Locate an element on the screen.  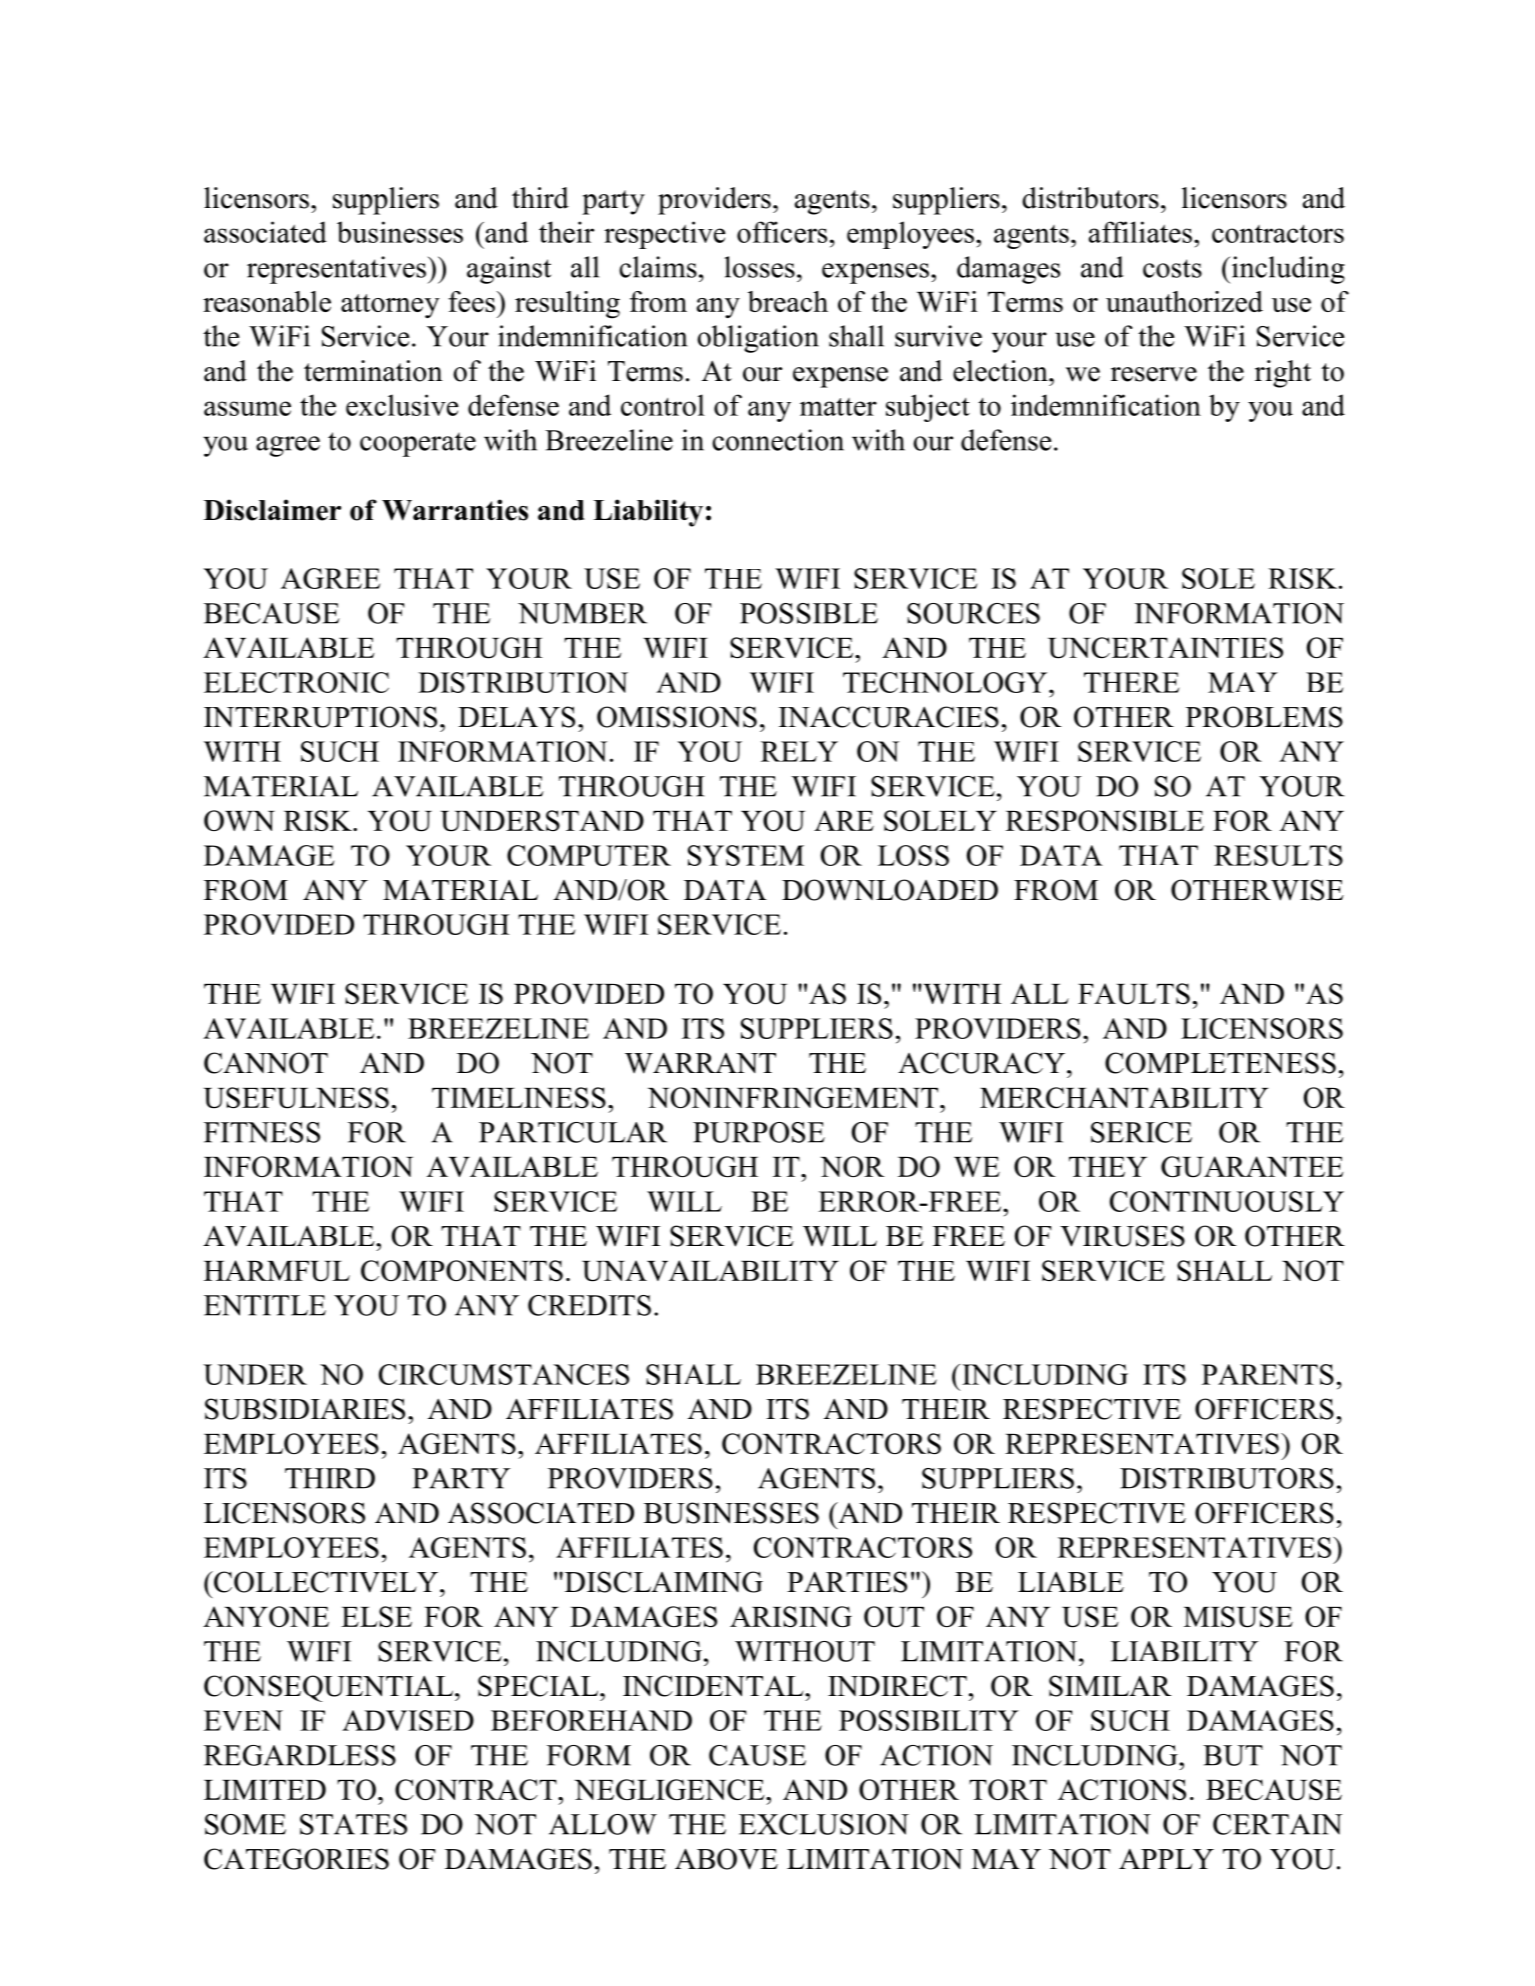
unauthorized is located at coordinates (1184, 301).
